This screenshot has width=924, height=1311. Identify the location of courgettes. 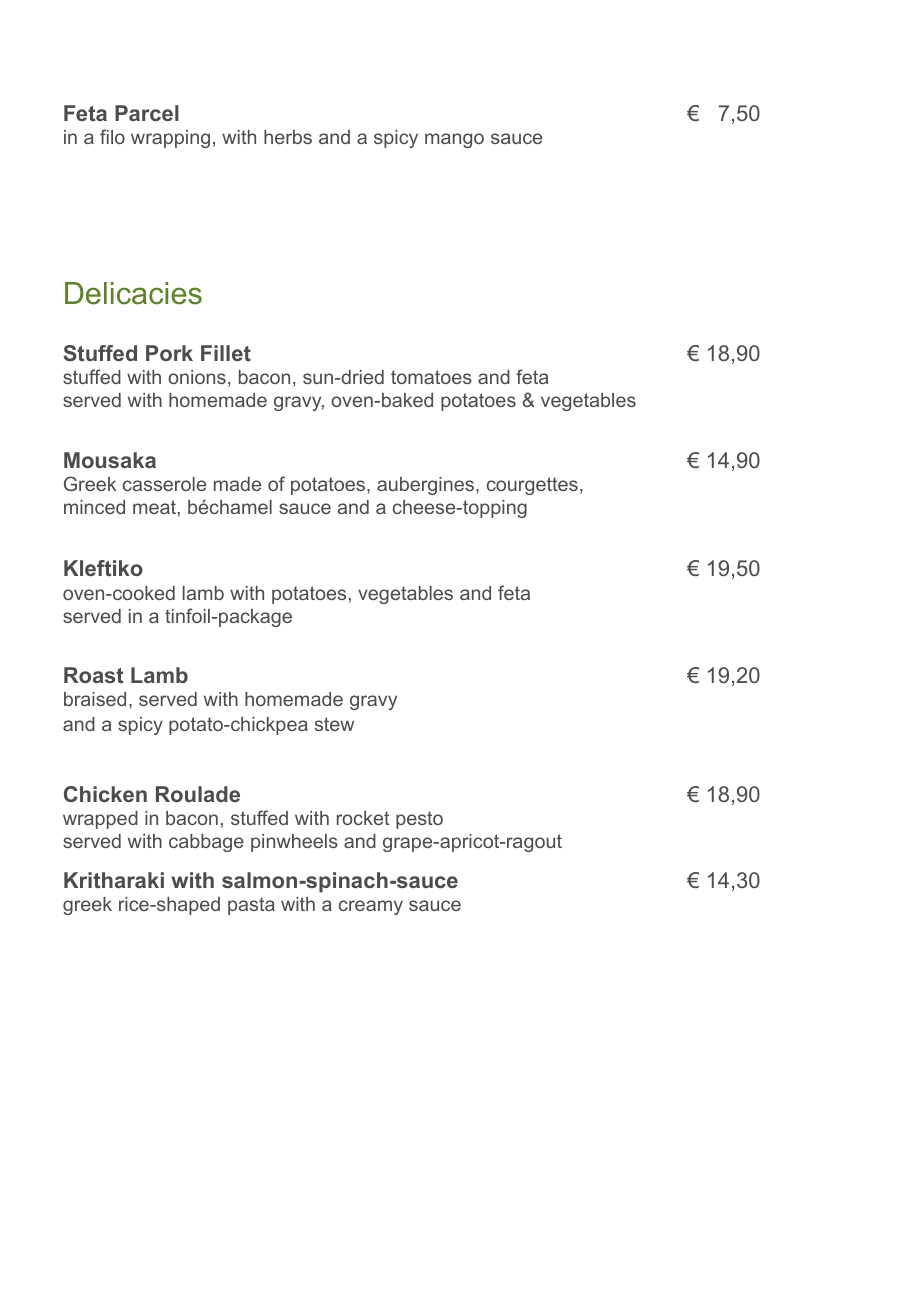
(532, 486).
